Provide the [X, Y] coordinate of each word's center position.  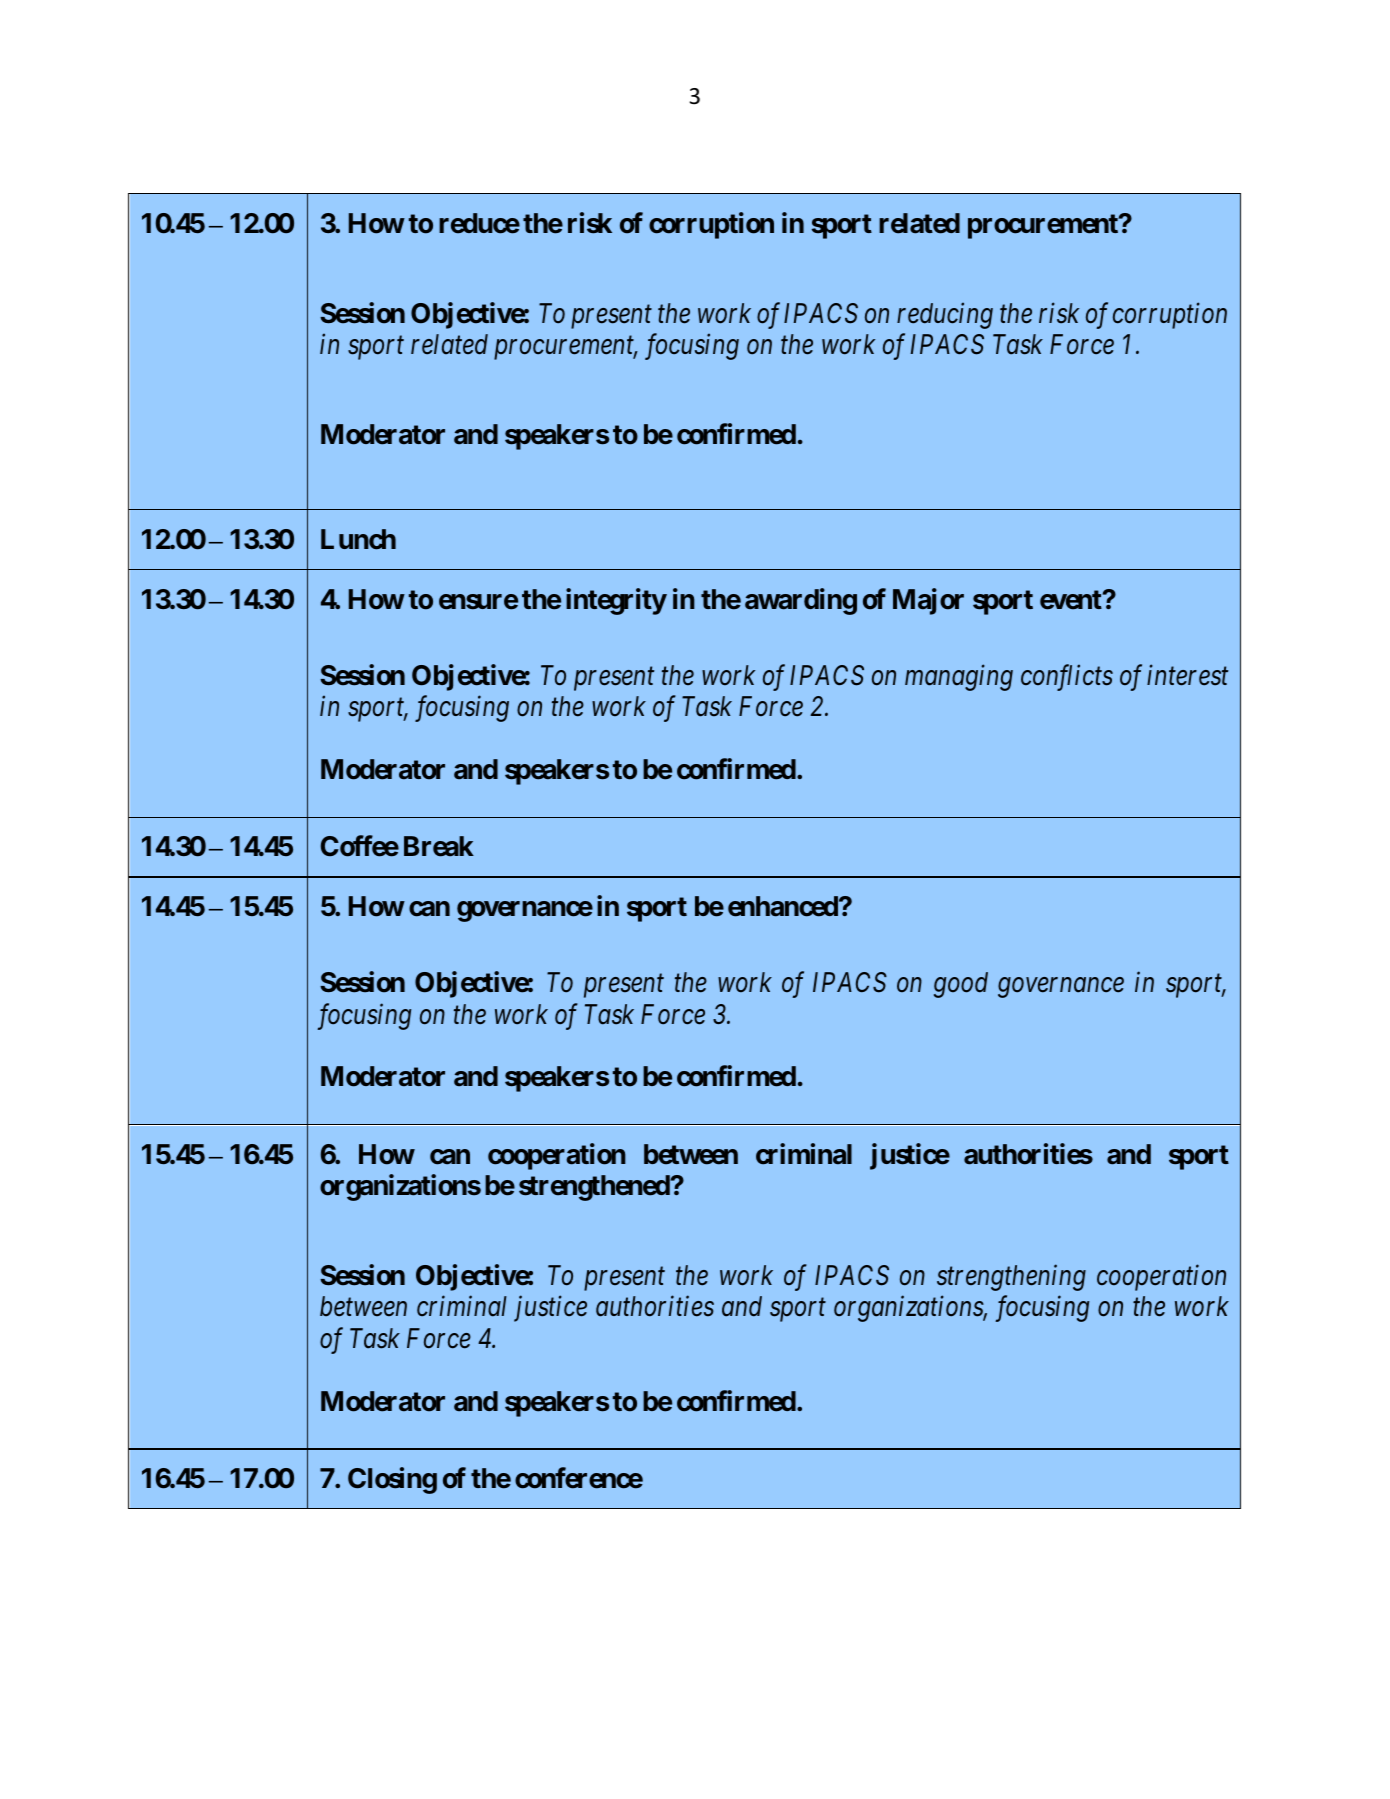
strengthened [594, 1188]
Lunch [358, 539]
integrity [616, 601]
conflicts [1067, 677]
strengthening [1011, 1278]
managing [959, 678]
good [961, 985]
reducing [945, 315]
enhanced [784, 906]
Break [439, 846]
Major [928, 601]
